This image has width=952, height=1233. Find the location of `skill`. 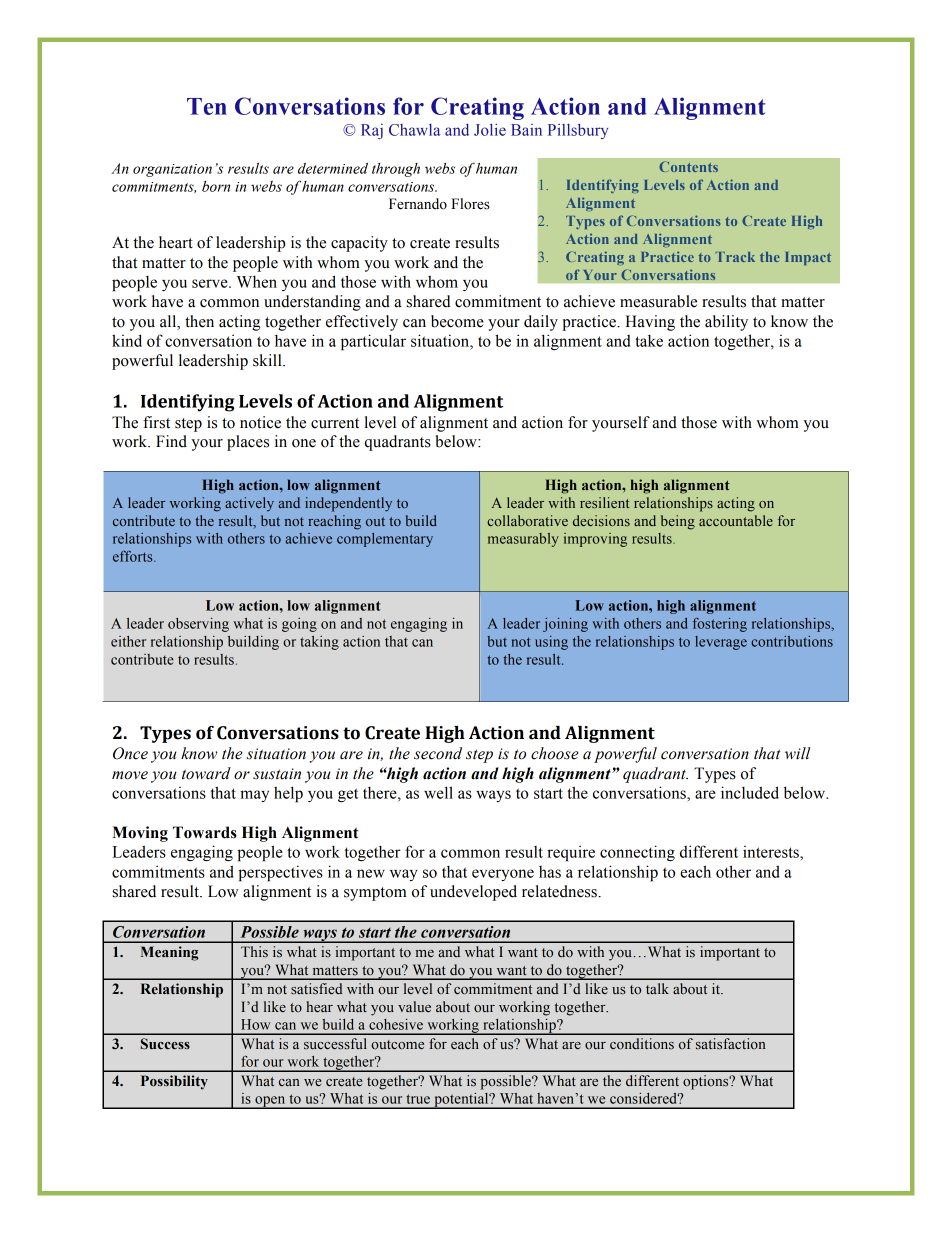

skill is located at coordinates (268, 360).
